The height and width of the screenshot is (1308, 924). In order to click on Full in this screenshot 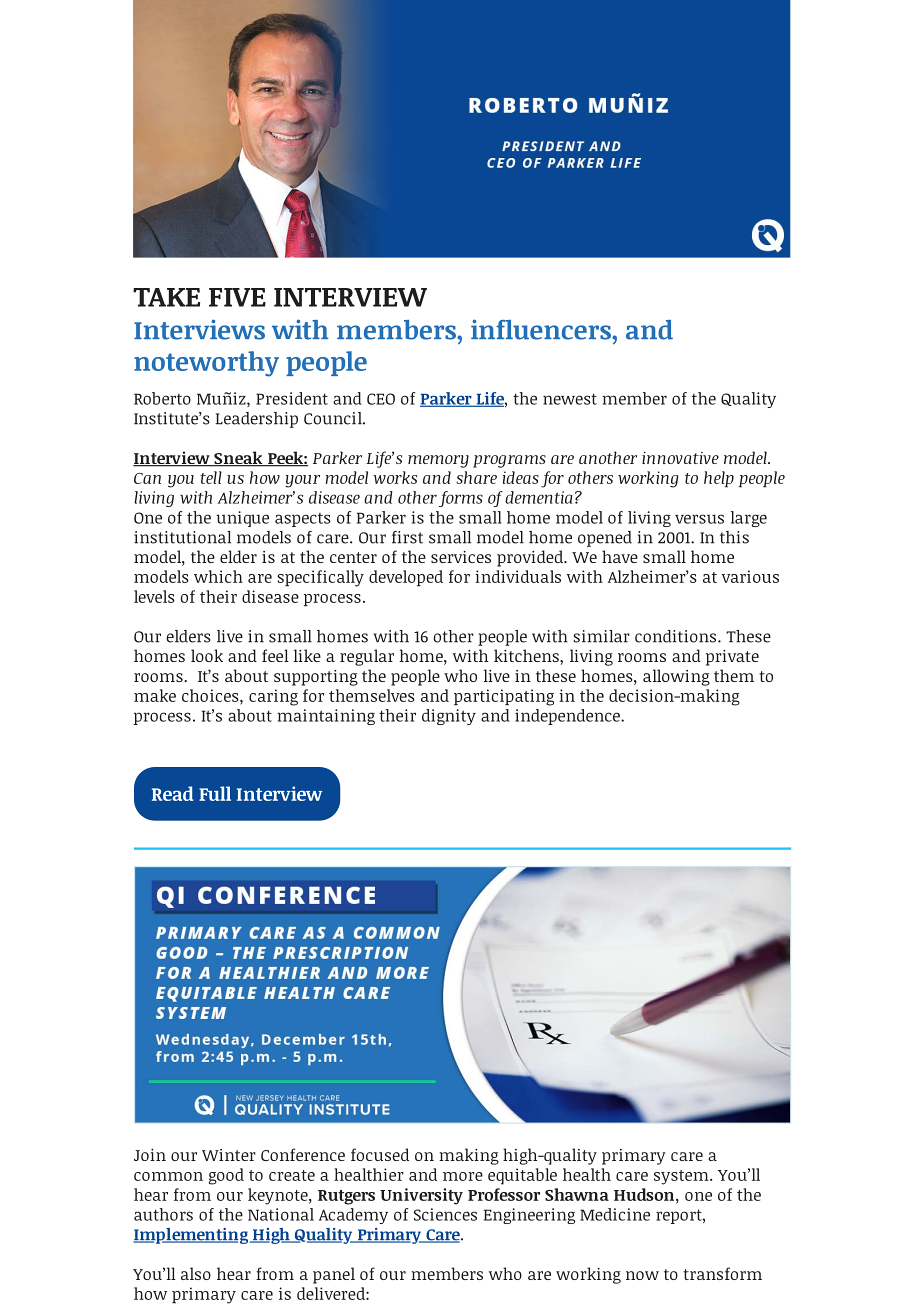, I will do `click(215, 793)`.
